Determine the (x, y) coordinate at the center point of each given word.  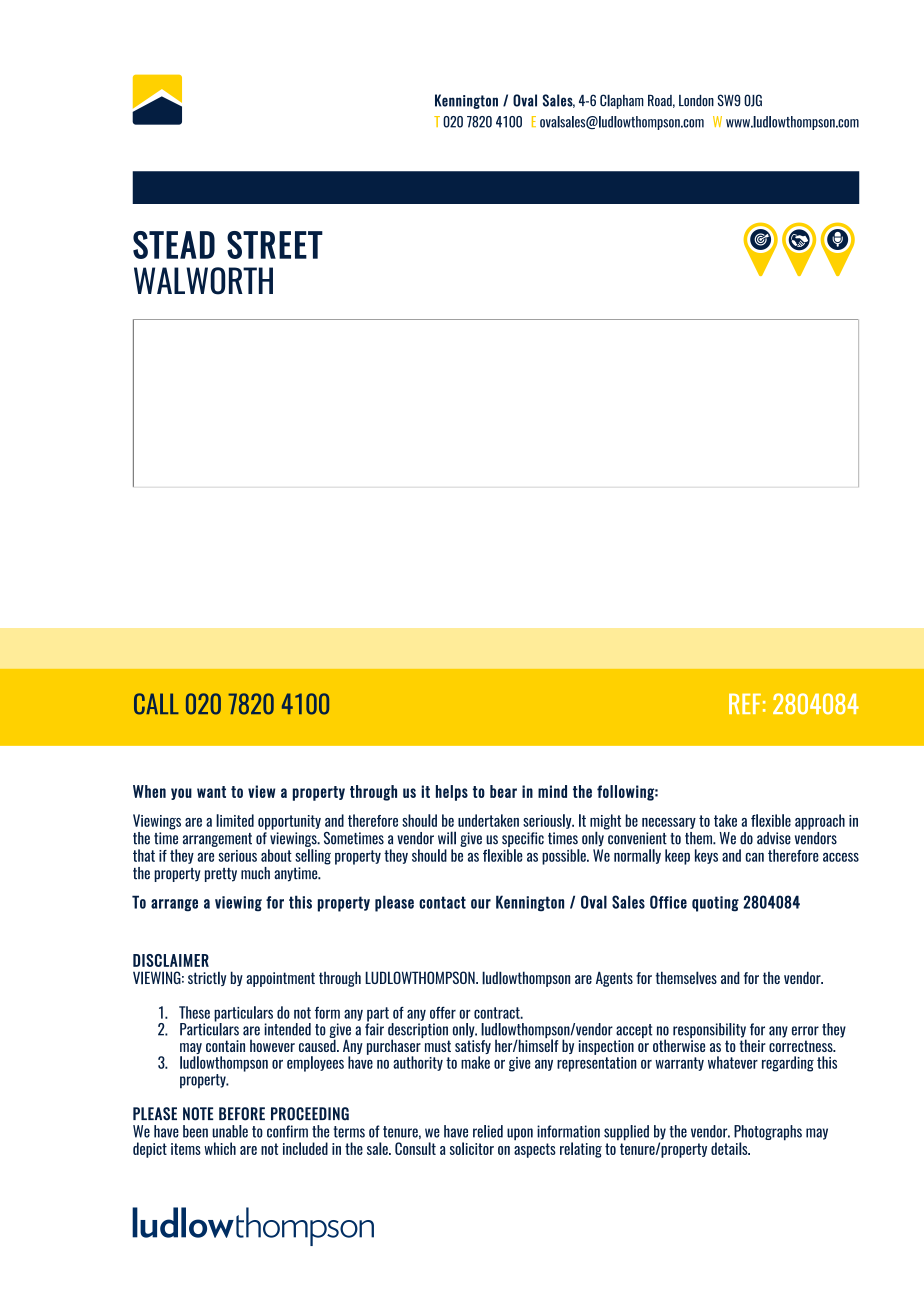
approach (820, 822)
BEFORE (242, 1114)
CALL (156, 704)
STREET (275, 245)
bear (503, 791)
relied (488, 1131)
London (696, 101)
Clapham (622, 101)
